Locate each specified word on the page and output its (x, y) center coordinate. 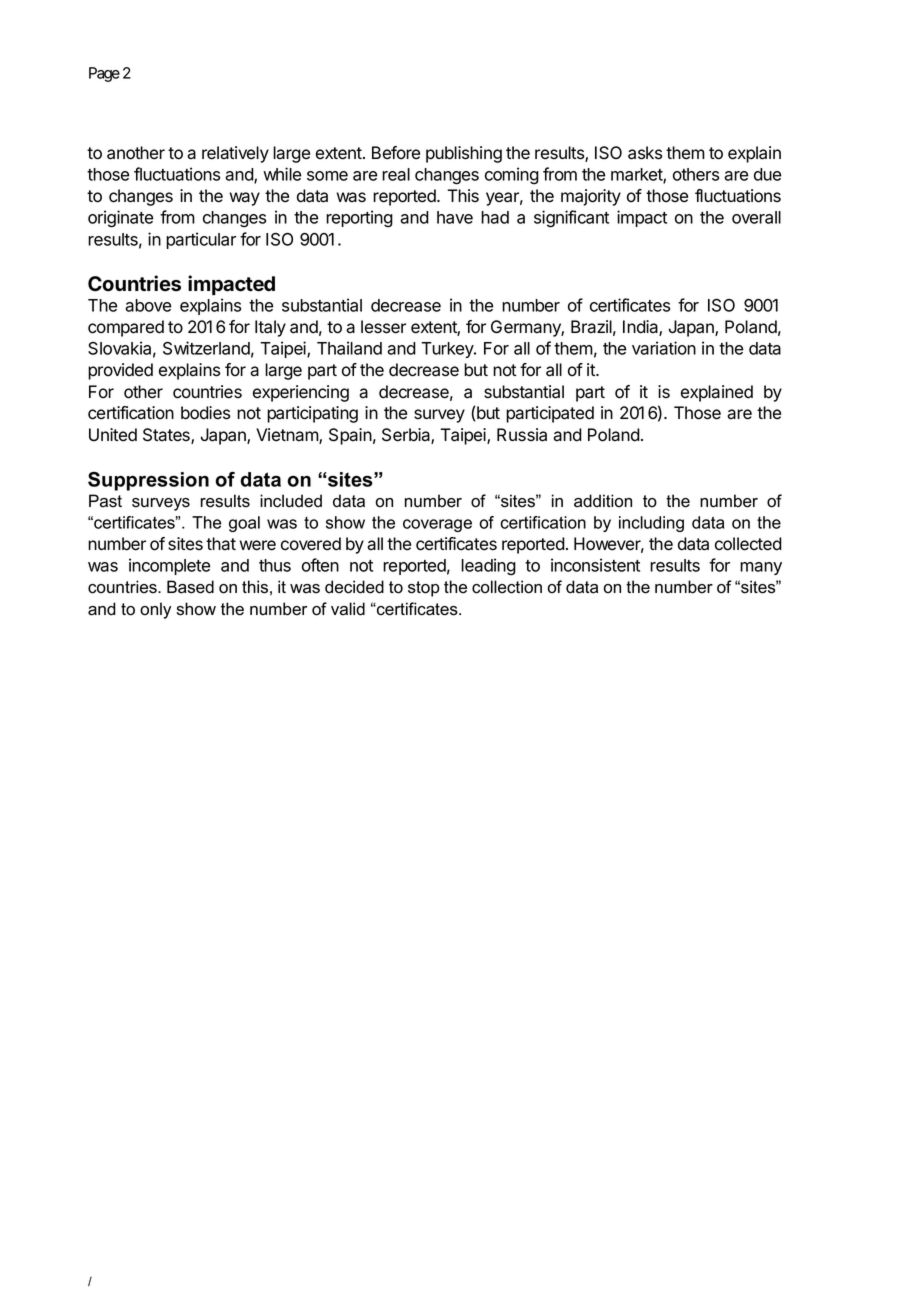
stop (424, 589)
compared (126, 328)
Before (396, 153)
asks (645, 153)
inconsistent (595, 565)
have (455, 217)
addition (603, 501)
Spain (350, 436)
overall (756, 217)
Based (190, 587)
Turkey (448, 350)
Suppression (148, 481)
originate (120, 219)
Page (104, 74)
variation (664, 348)
